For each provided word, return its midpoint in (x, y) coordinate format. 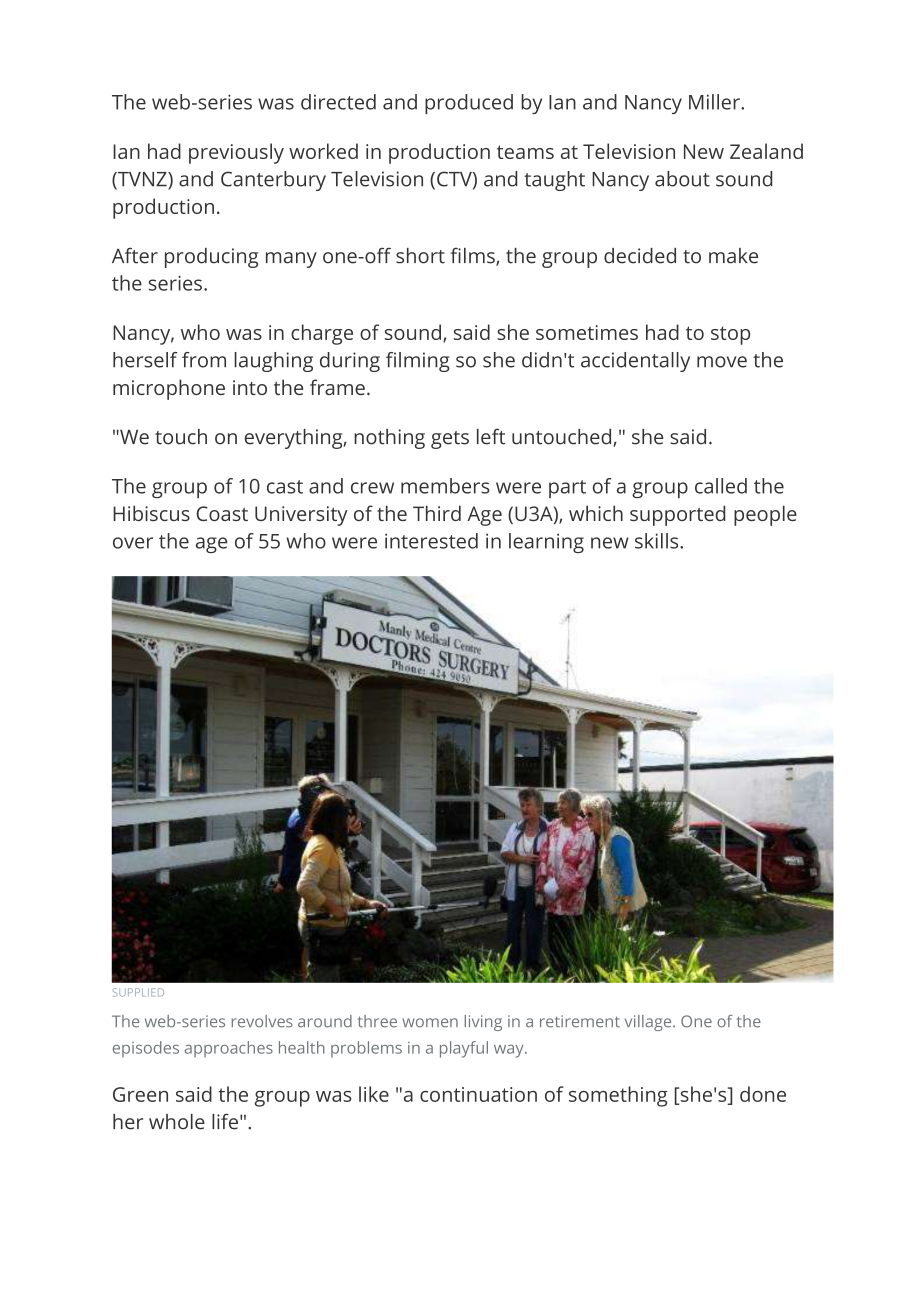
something (618, 1096)
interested (431, 541)
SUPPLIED (138, 992)
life (225, 1121)
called (721, 486)
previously (236, 153)
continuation (478, 1094)
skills (658, 541)
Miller (715, 102)
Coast (222, 513)
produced (469, 104)
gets (450, 440)
